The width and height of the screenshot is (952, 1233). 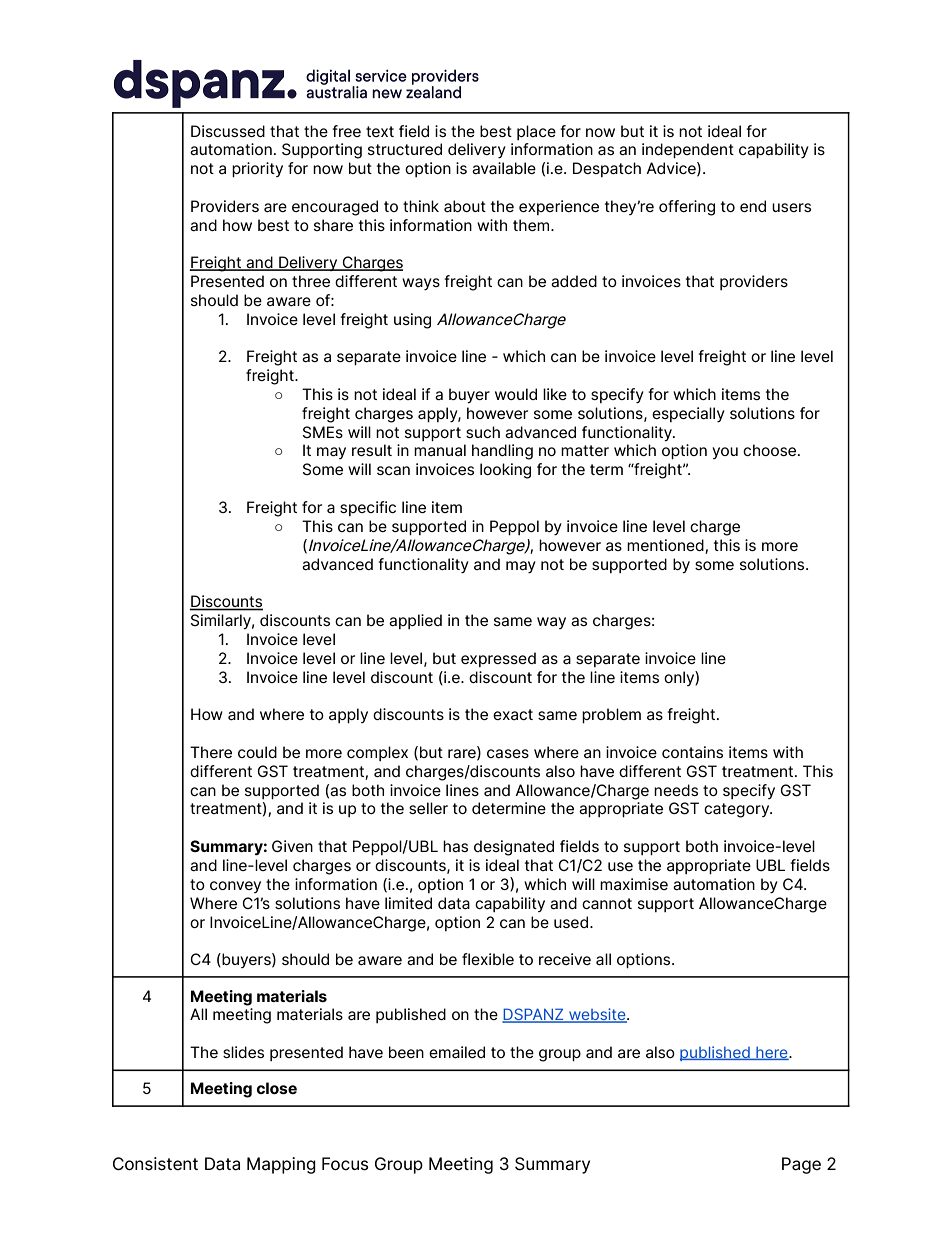 What do you see at coordinates (688, 150) in the screenshot?
I see `independent` at bounding box center [688, 150].
